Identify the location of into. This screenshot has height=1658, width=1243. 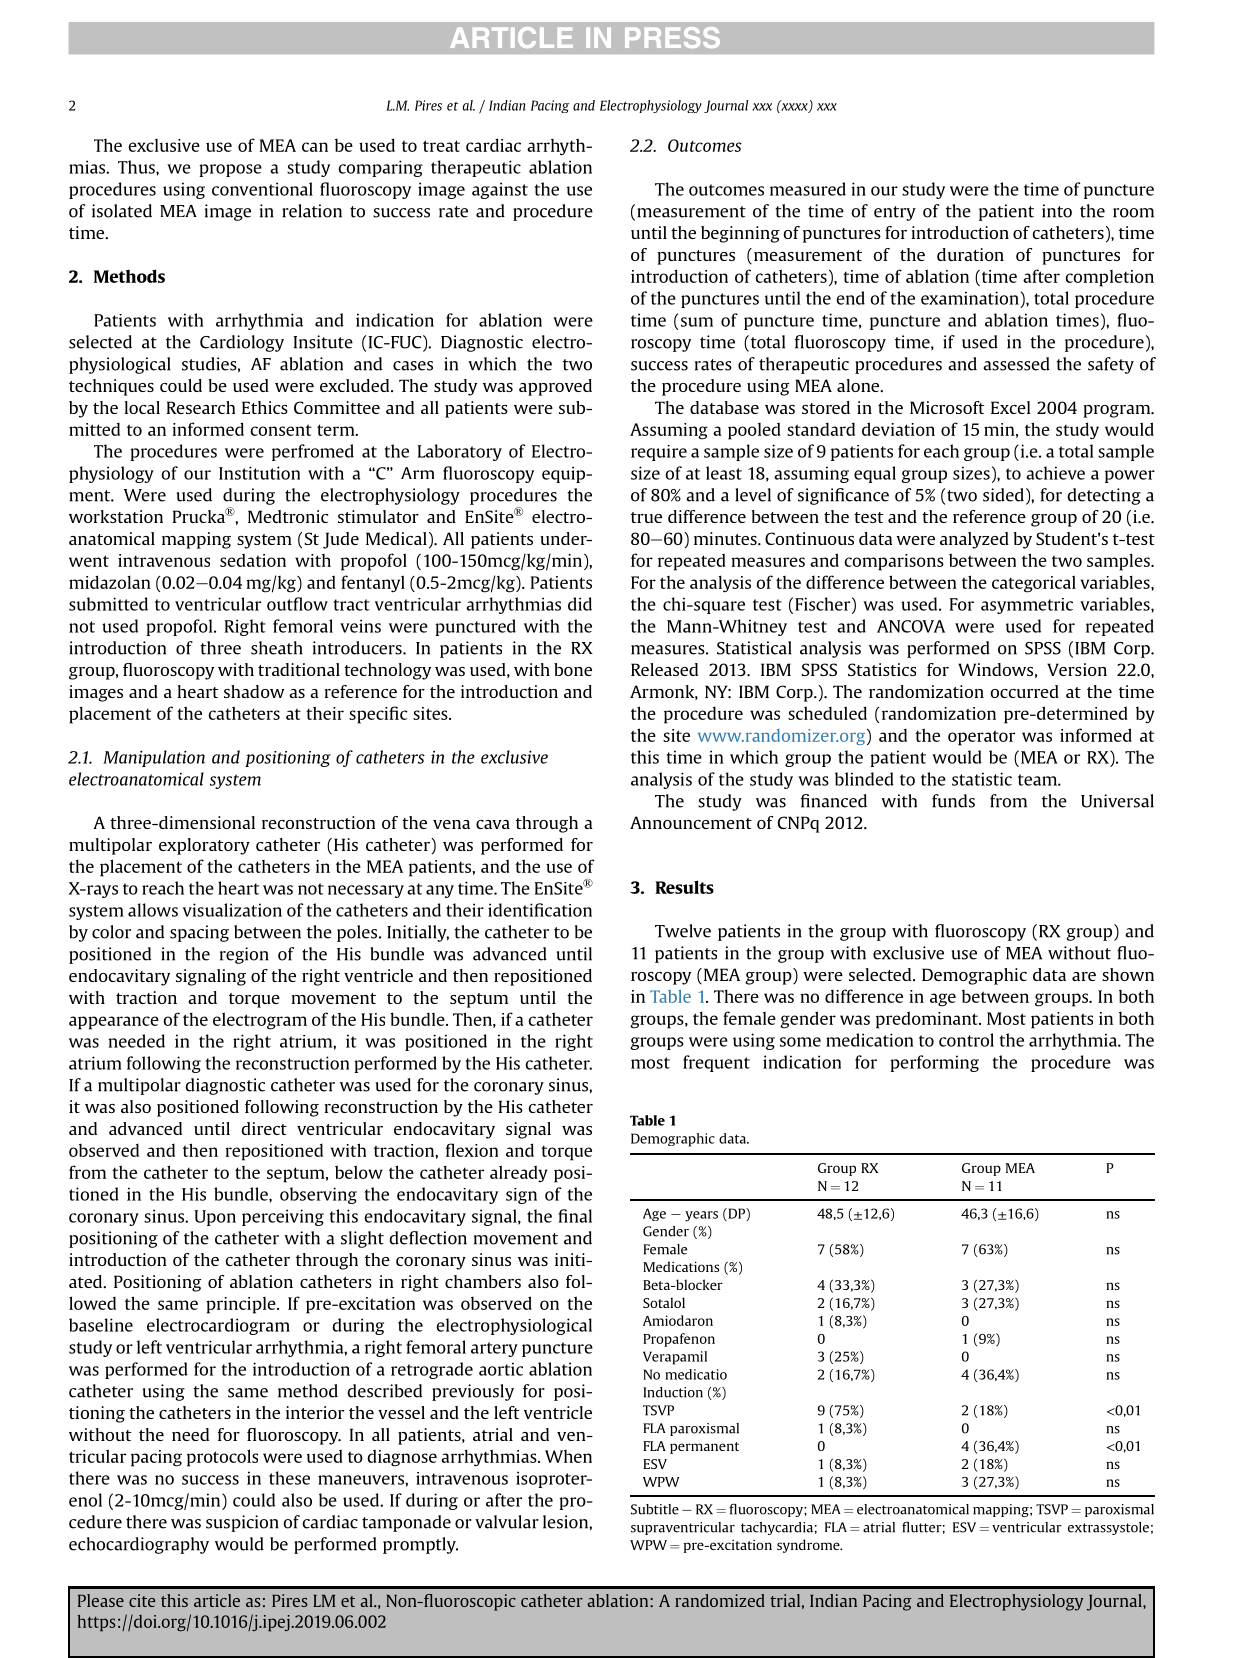
(1057, 211).
